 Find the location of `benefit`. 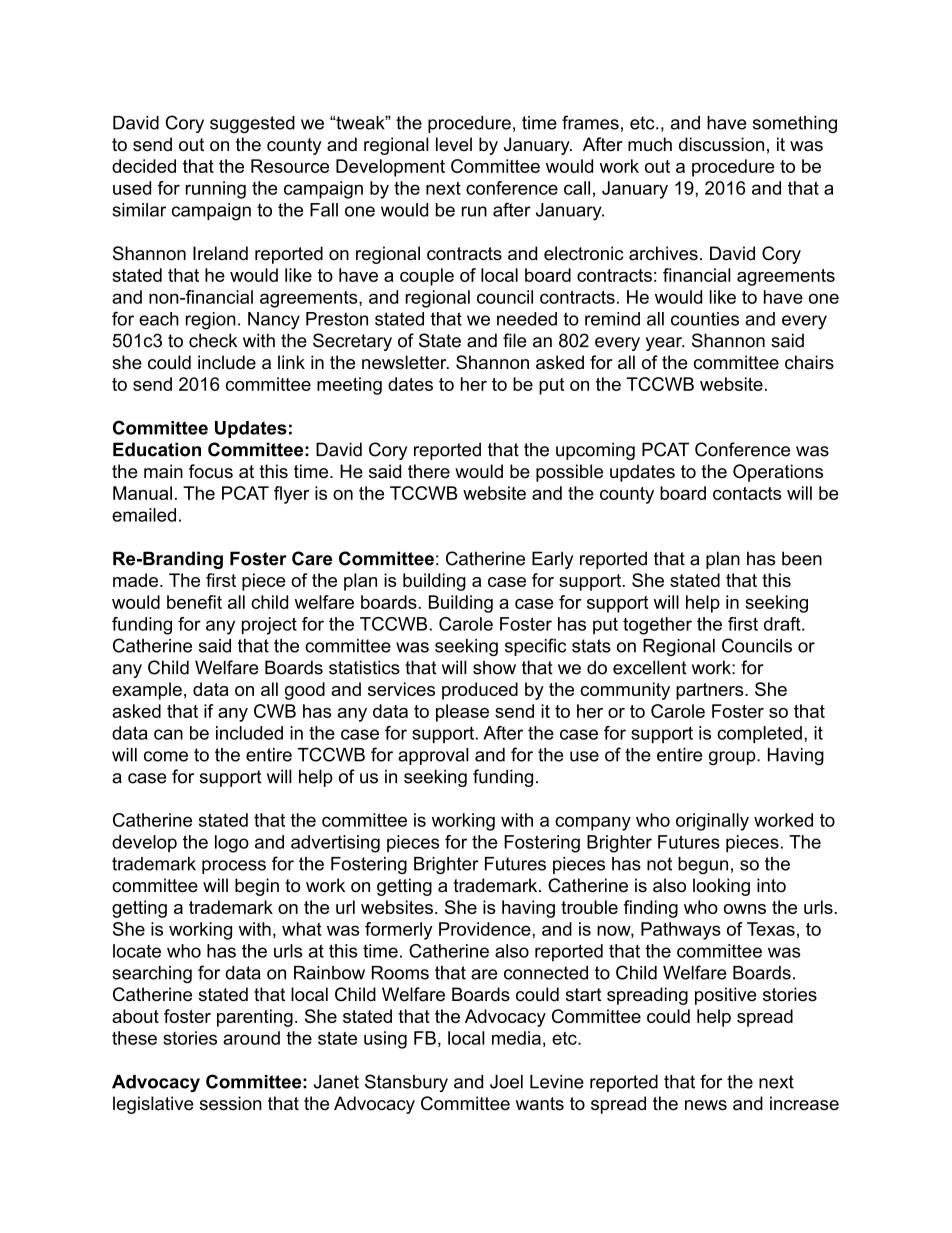

benefit is located at coordinates (194, 602).
